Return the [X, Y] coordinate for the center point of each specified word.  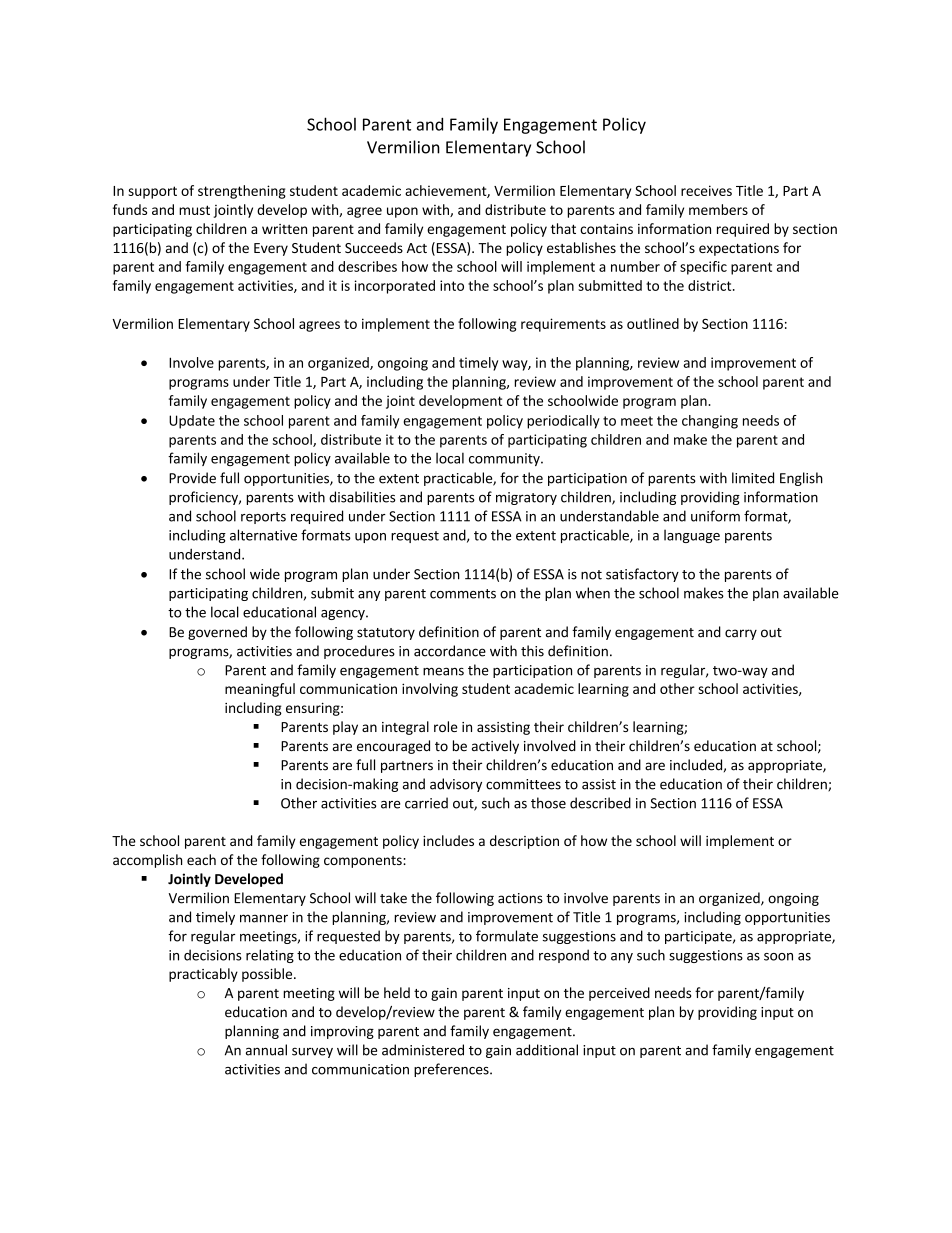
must [194, 210]
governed [217, 633]
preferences [452, 1070]
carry [741, 634]
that [563, 228]
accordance [450, 651]
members [718, 209]
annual [266, 1050]
